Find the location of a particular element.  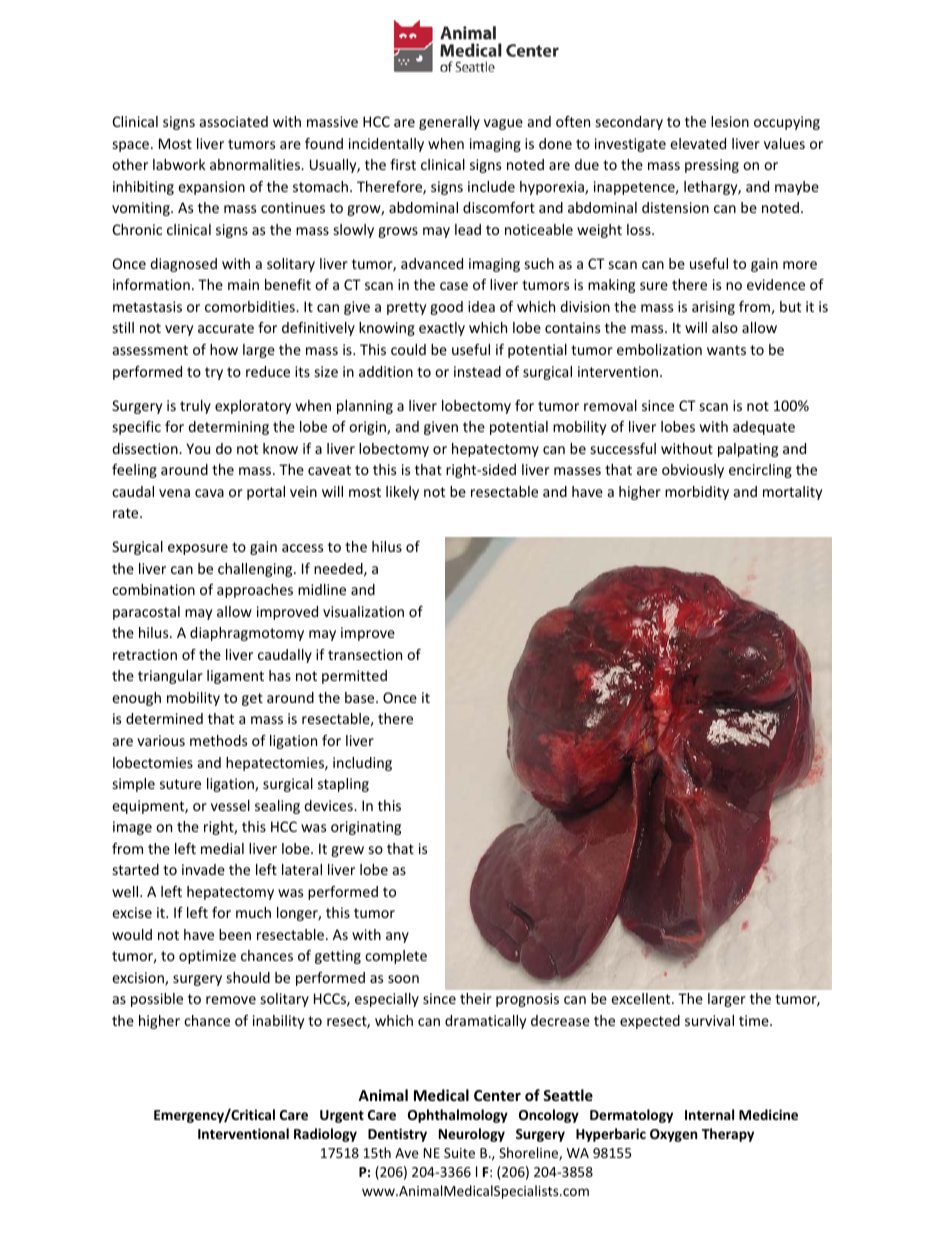

including is located at coordinates (362, 764).
